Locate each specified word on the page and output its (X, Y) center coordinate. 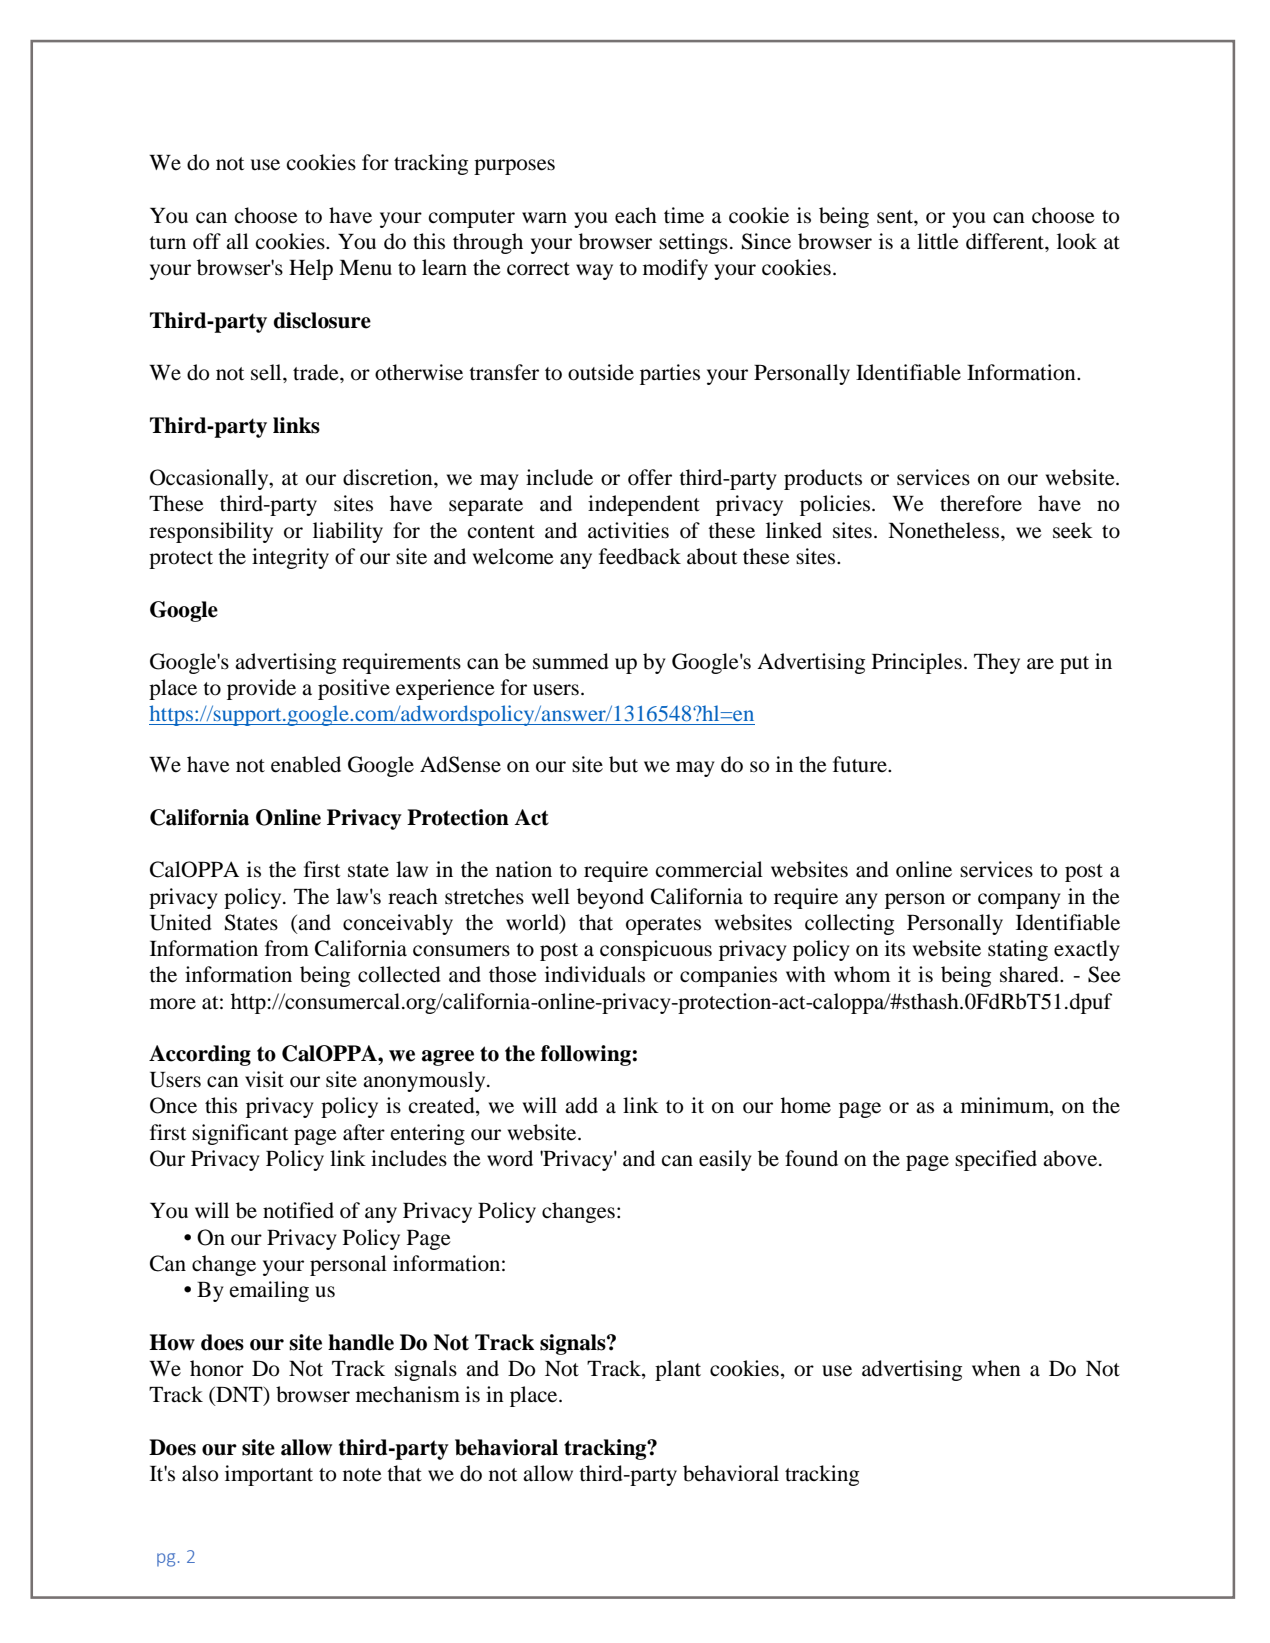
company (1019, 901)
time (684, 215)
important (269, 1475)
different (1006, 241)
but (623, 764)
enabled (306, 764)
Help (311, 269)
